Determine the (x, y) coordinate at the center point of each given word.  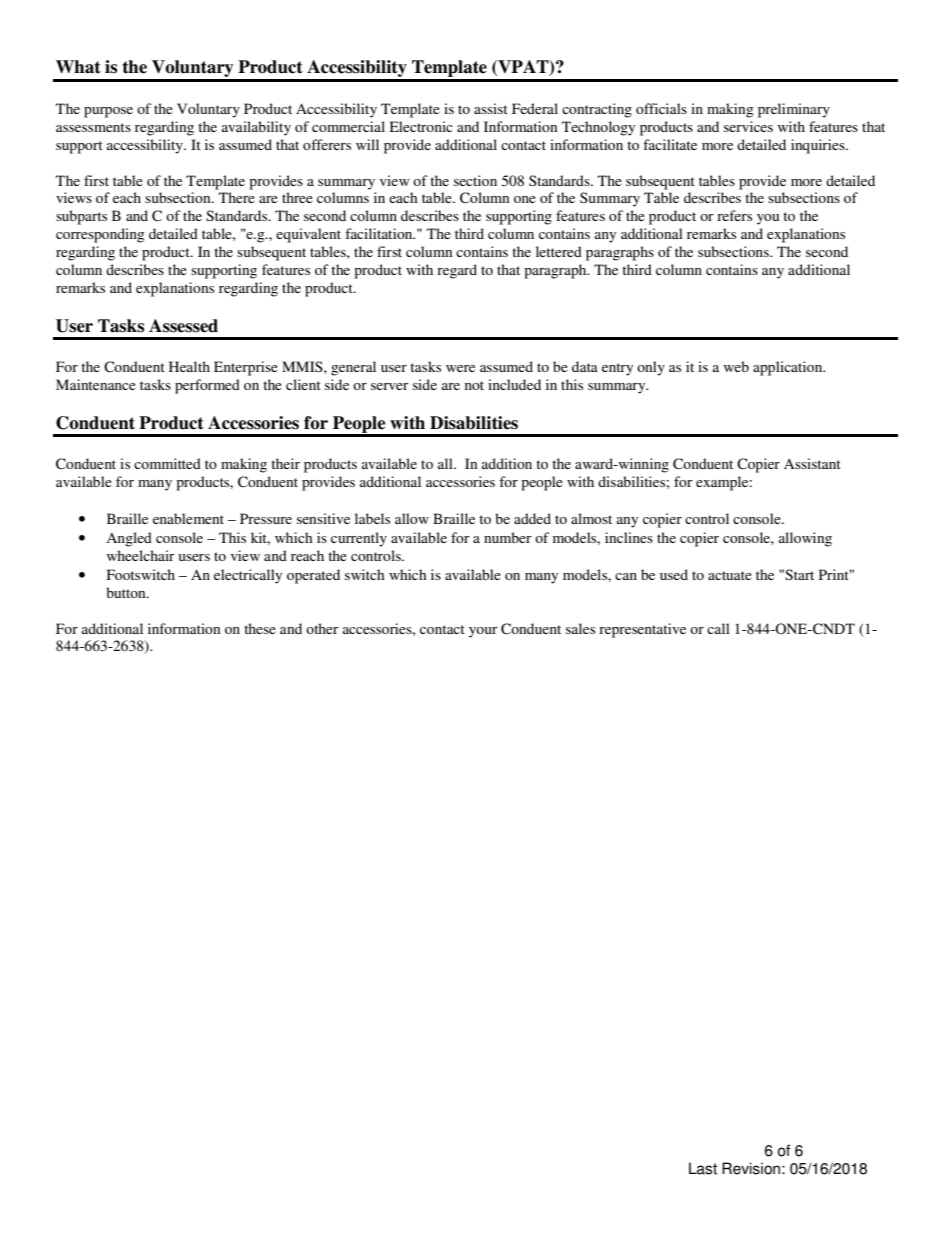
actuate (730, 575)
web (736, 366)
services (748, 126)
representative (642, 630)
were (460, 368)
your (483, 632)
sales (580, 628)
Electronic (421, 126)
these (260, 628)
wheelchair (141, 555)
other (322, 628)
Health (189, 366)
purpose (108, 112)
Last (703, 1168)
